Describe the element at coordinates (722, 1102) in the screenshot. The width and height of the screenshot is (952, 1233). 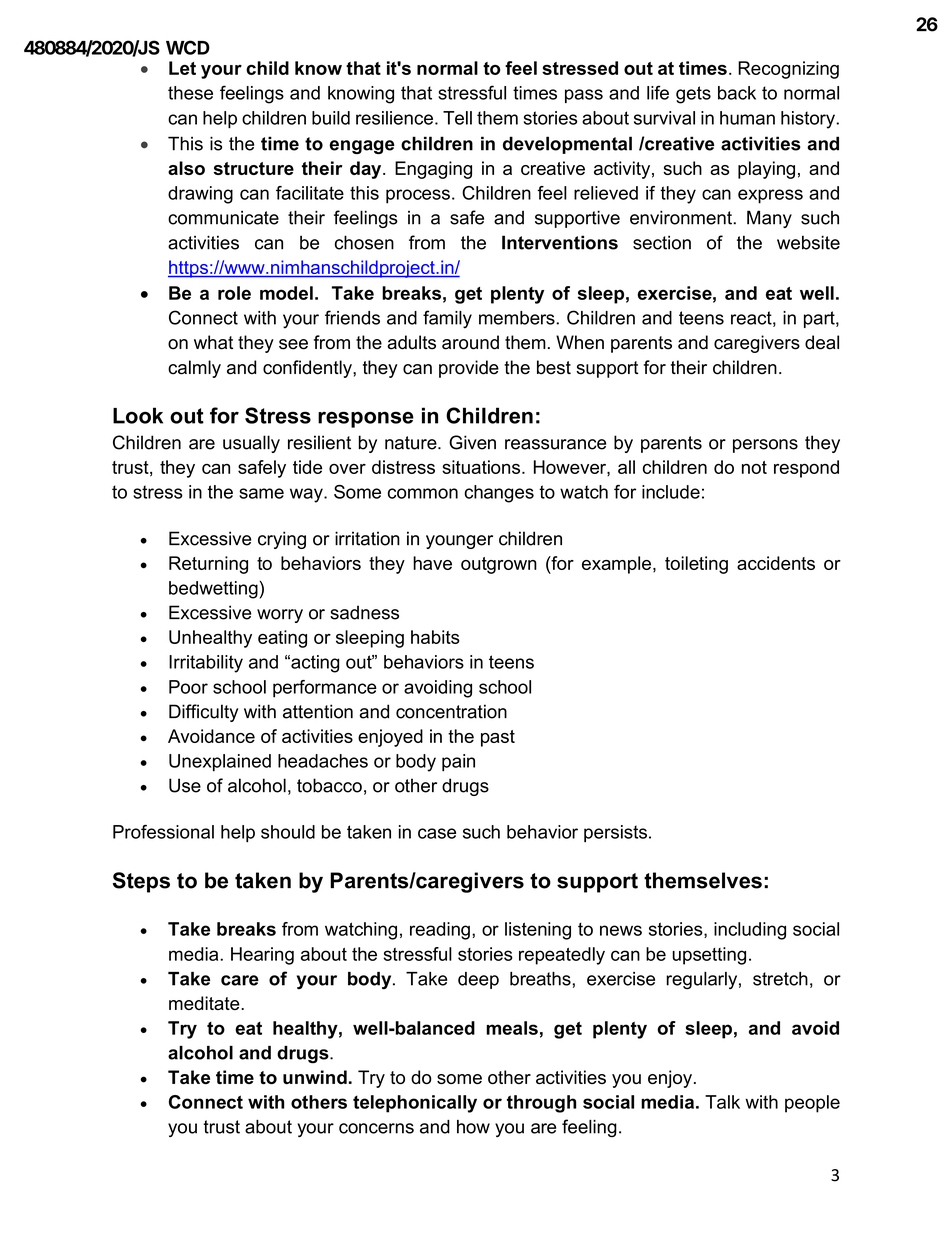
I see `Talk` at that location.
